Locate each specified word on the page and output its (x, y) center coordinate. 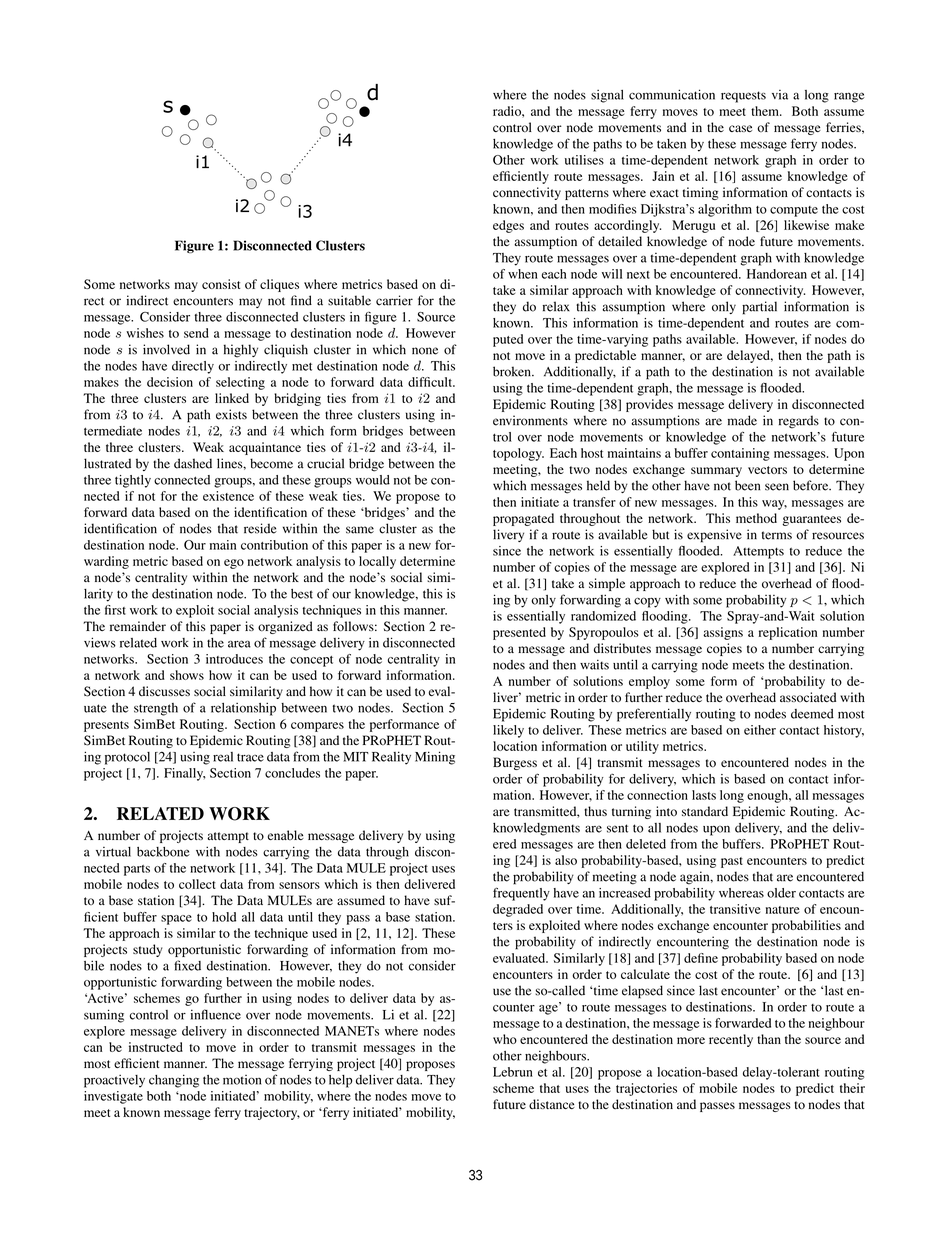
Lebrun (513, 1072)
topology (518, 454)
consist (221, 284)
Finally (185, 774)
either (760, 730)
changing (174, 1081)
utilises (584, 160)
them (766, 111)
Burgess (515, 763)
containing (740, 454)
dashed (193, 463)
